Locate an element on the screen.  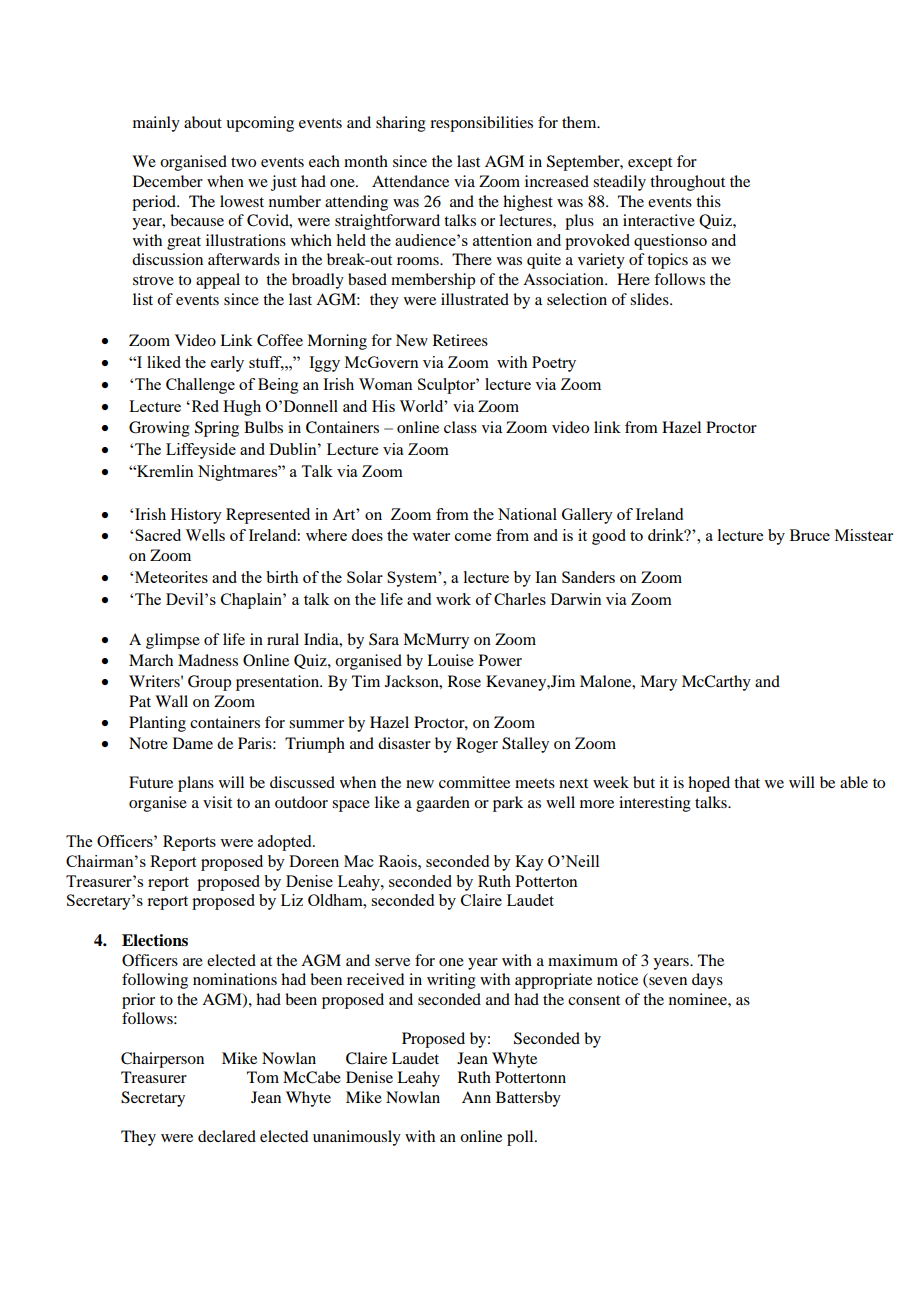
Mary is located at coordinates (658, 683).
